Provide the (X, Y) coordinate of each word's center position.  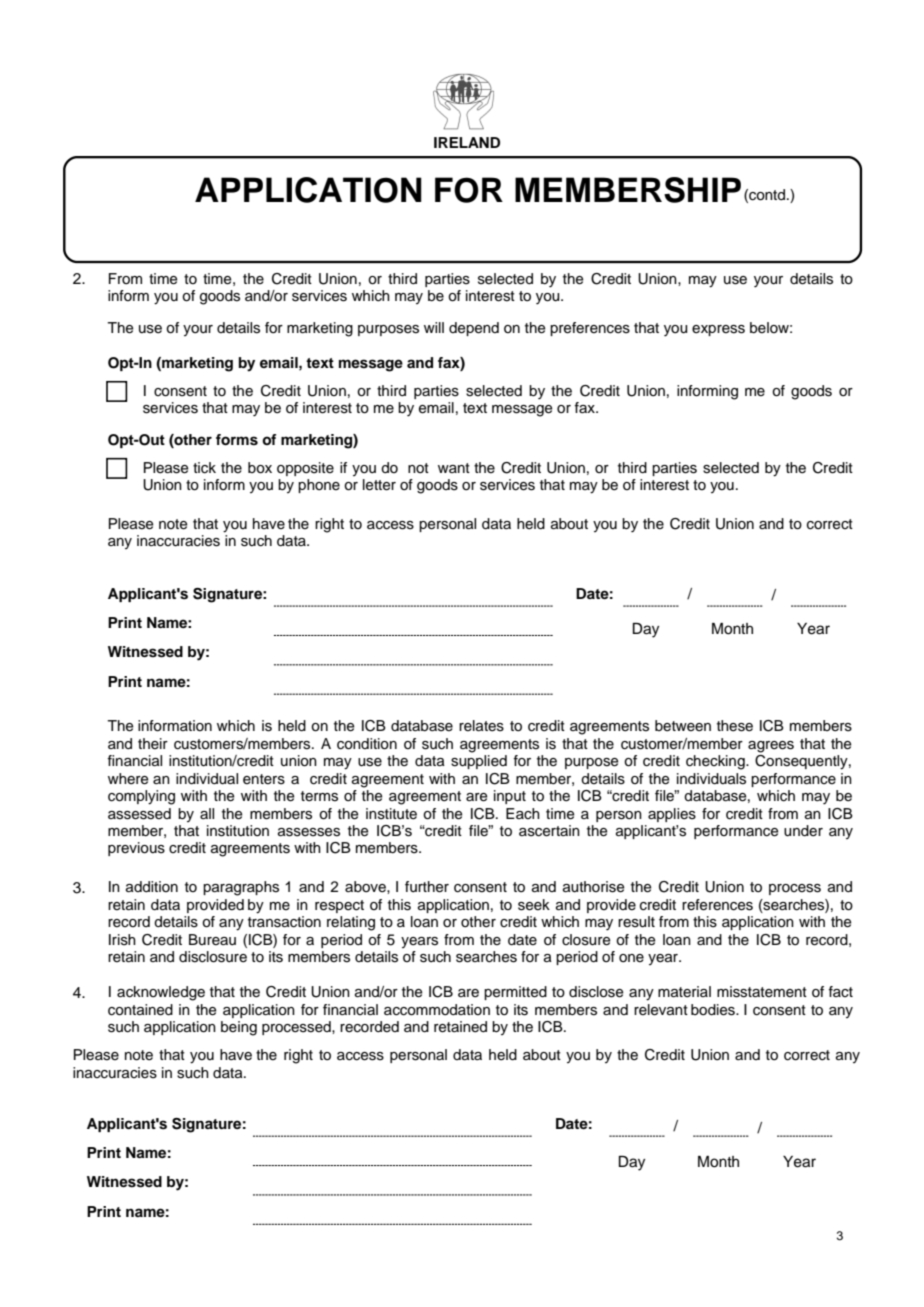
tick (204, 468)
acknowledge (161, 993)
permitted (515, 993)
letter (379, 485)
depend (474, 329)
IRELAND (467, 142)
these (735, 726)
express (718, 330)
